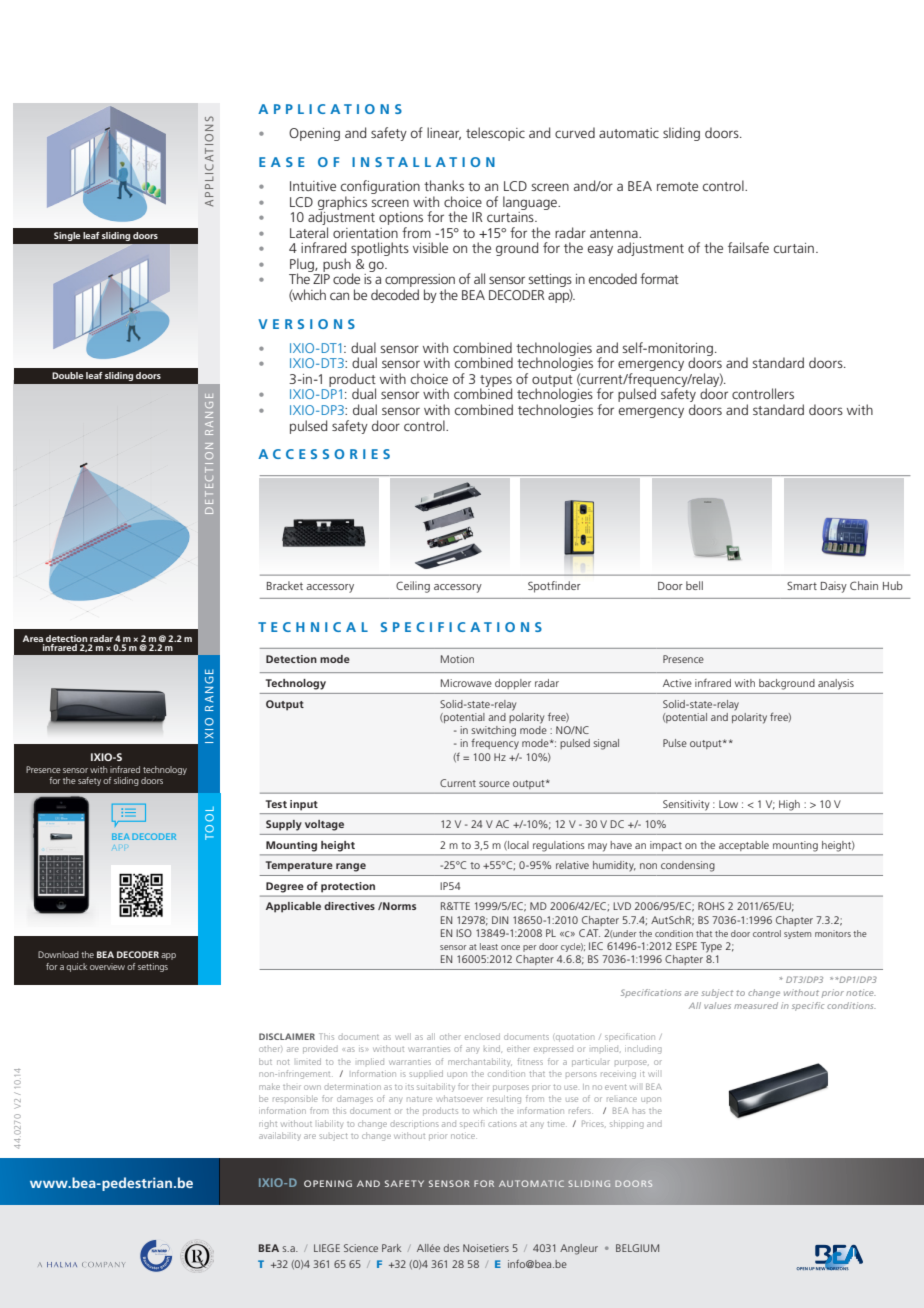  What do you see at coordinates (677, 186) in the screenshot?
I see `remote` at bounding box center [677, 186].
